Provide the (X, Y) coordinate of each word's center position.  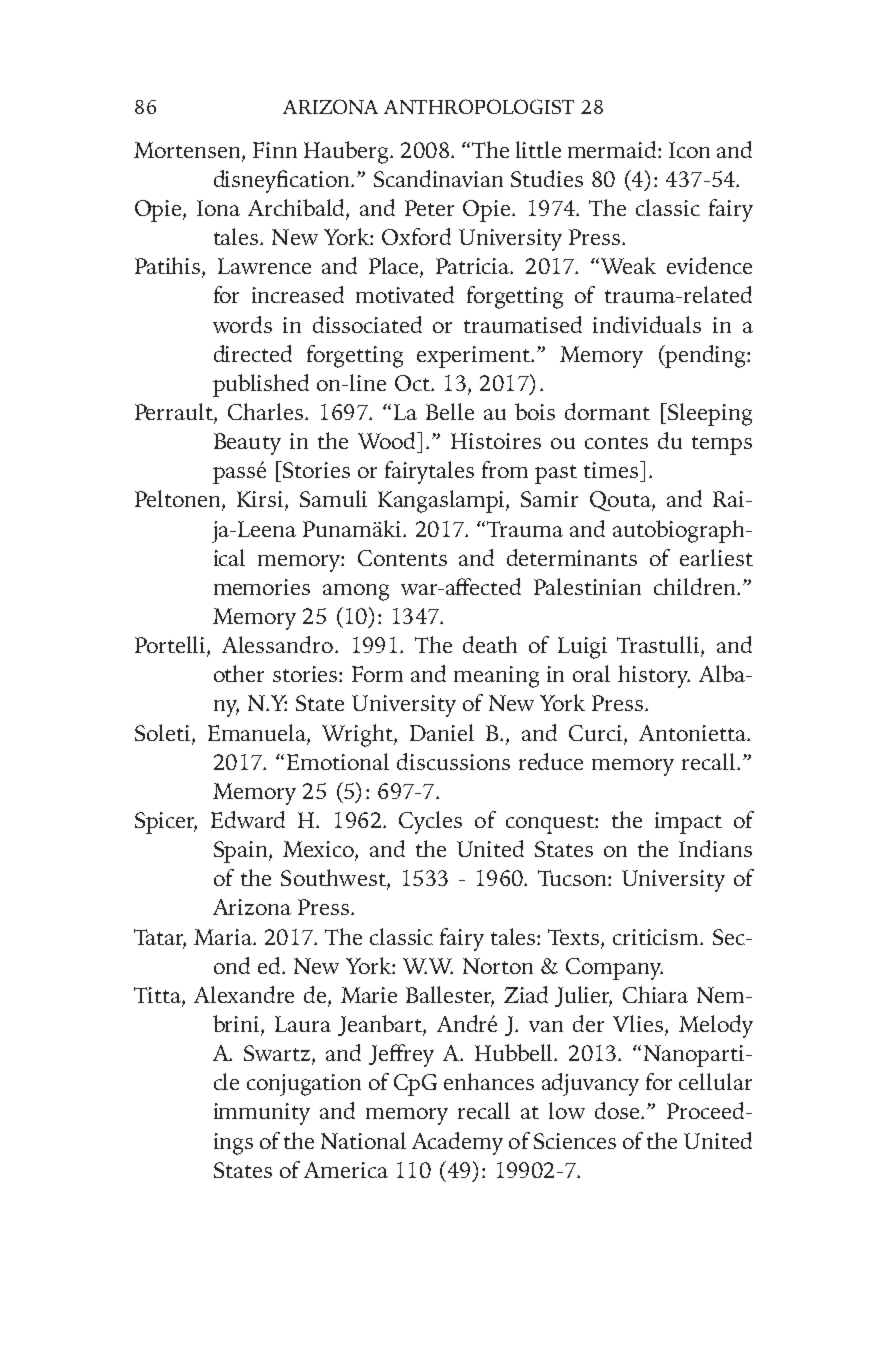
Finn (275, 150)
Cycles (430, 822)
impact (688, 823)
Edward (248, 819)
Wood (388, 440)
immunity (262, 1114)
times (611, 470)
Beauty (247, 444)
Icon (689, 150)
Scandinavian (438, 178)
